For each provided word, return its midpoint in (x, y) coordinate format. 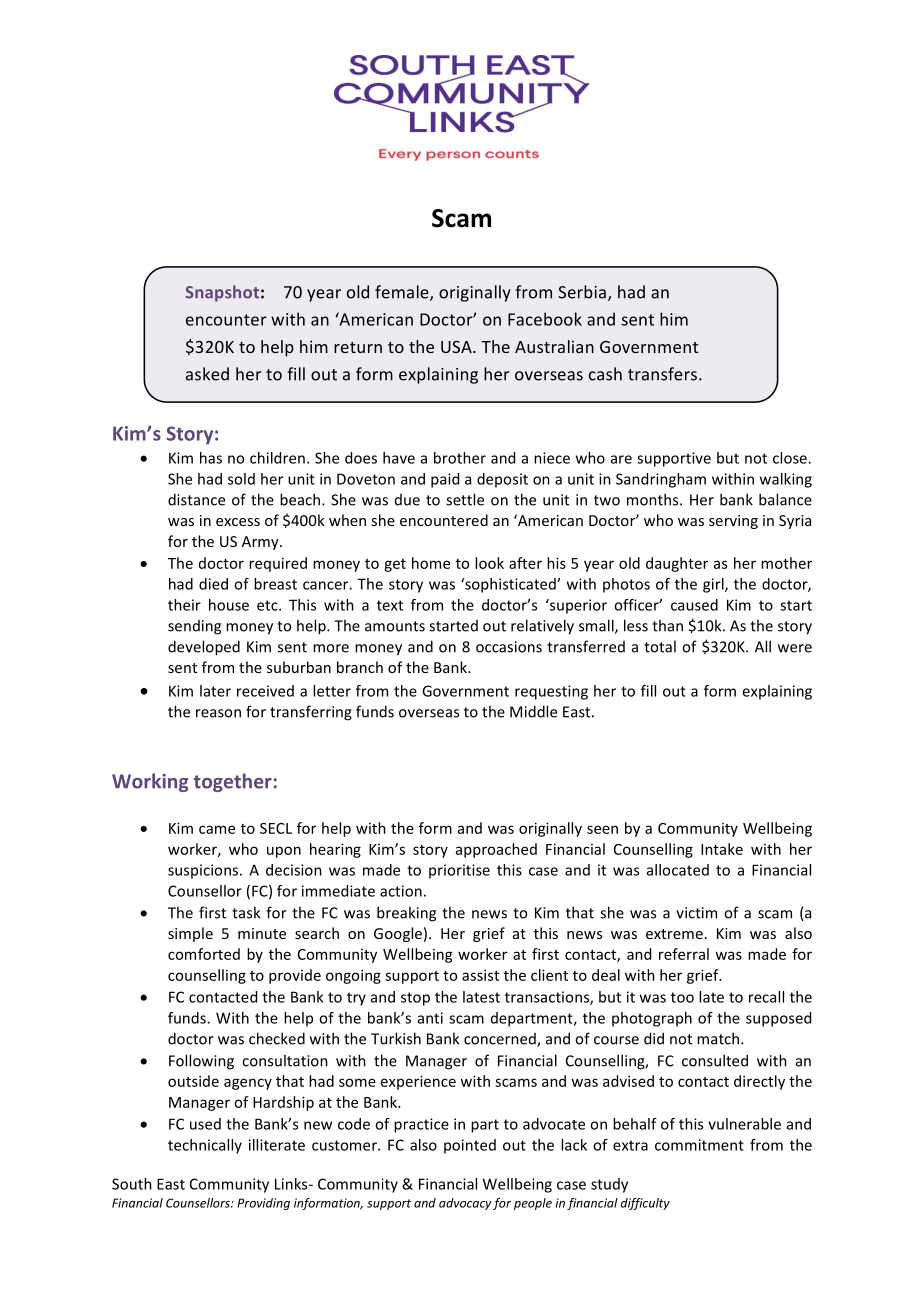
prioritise (459, 871)
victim (696, 913)
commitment (699, 1145)
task (246, 912)
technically (205, 1146)
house (229, 605)
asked (207, 374)
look (489, 563)
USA (457, 347)
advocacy (465, 1204)
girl (714, 585)
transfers (664, 374)
